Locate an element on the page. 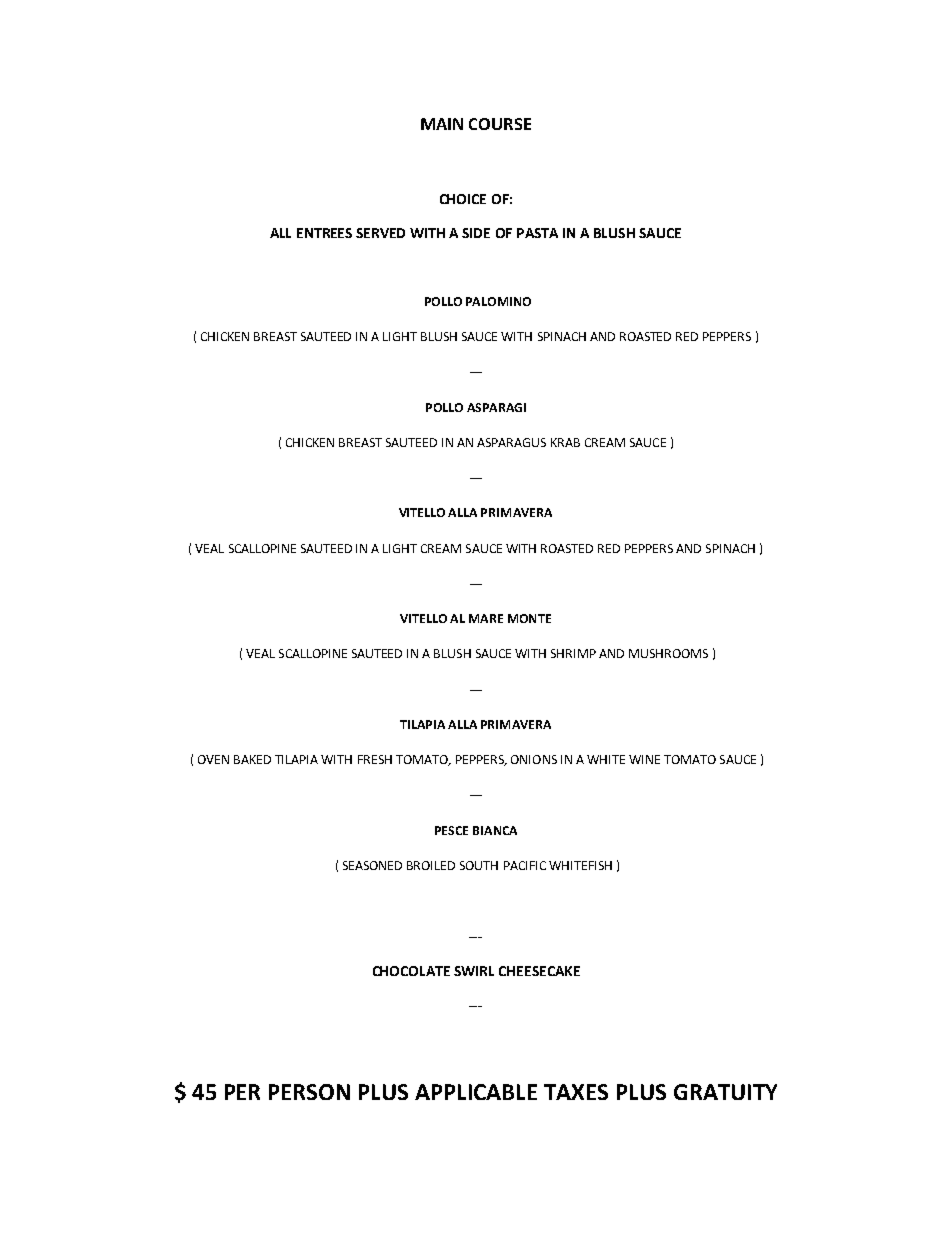 This document has height=1233, width=952. WINE is located at coordinates (644, 759).
